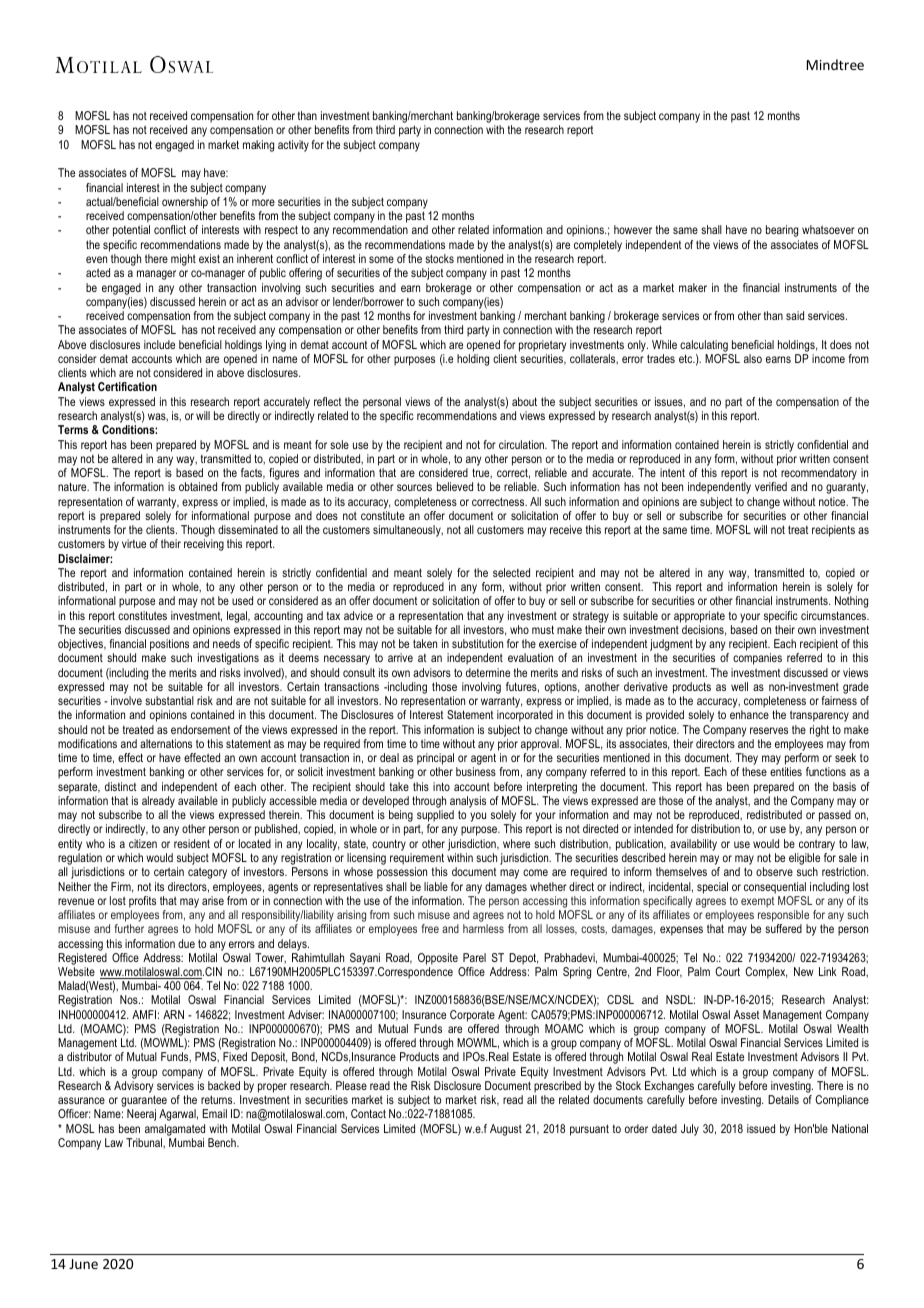 The width and height of the page is (924, 1308). Describe the element at coordinates (488, 672) in the page. I see `determine` at that location.
